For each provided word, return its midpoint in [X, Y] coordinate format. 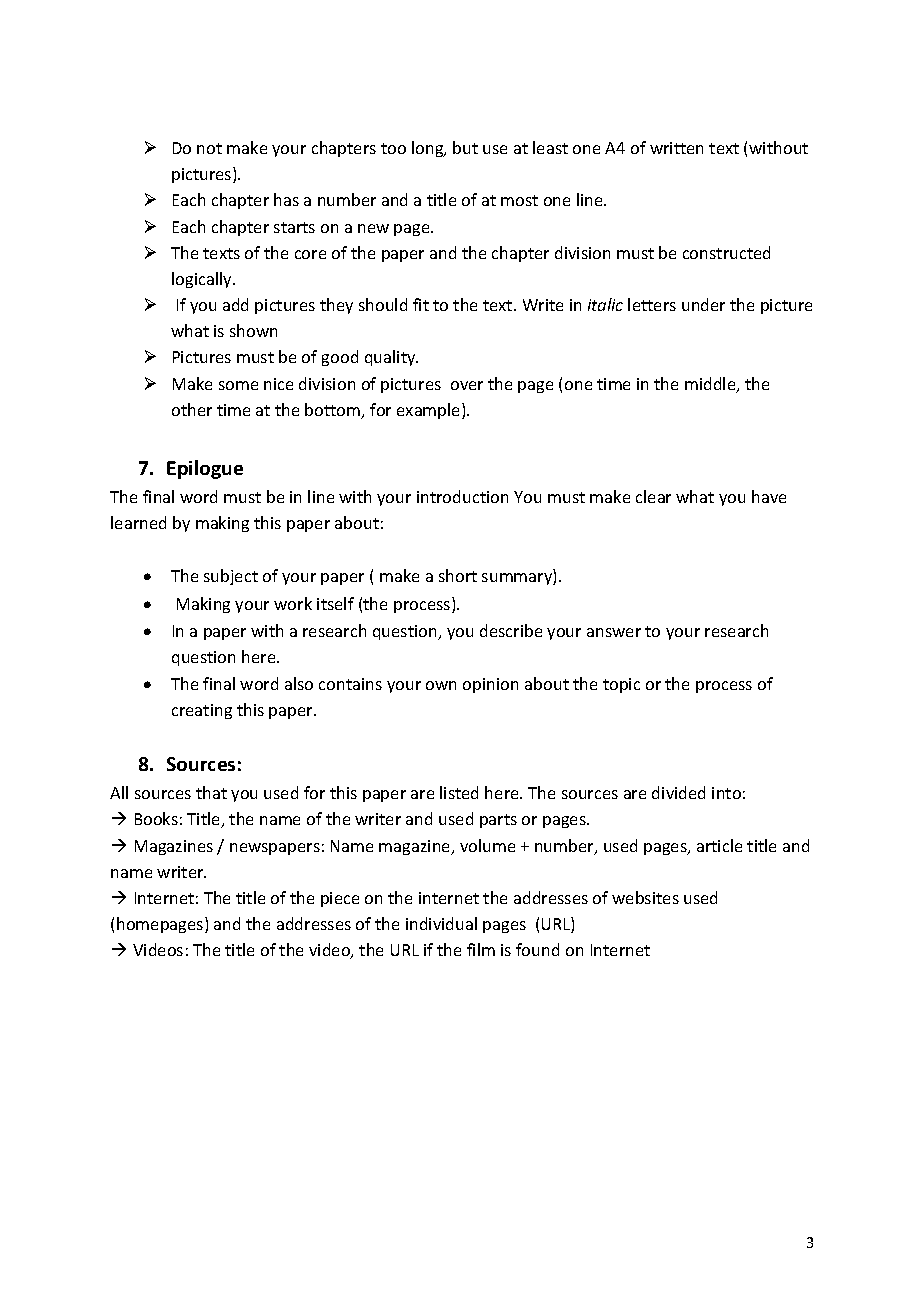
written [676, 148]
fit [421, 304]
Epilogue [205, 469]
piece [340, 899]
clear [653, 496]
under [703, 304]
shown [253, 330]
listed [459, 792]
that [211, 792]
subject [231, 577]
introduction [462, 496]
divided [678, 792]
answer [614, 632]
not [209, 148]
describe [511, 630]
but [465, 147]
